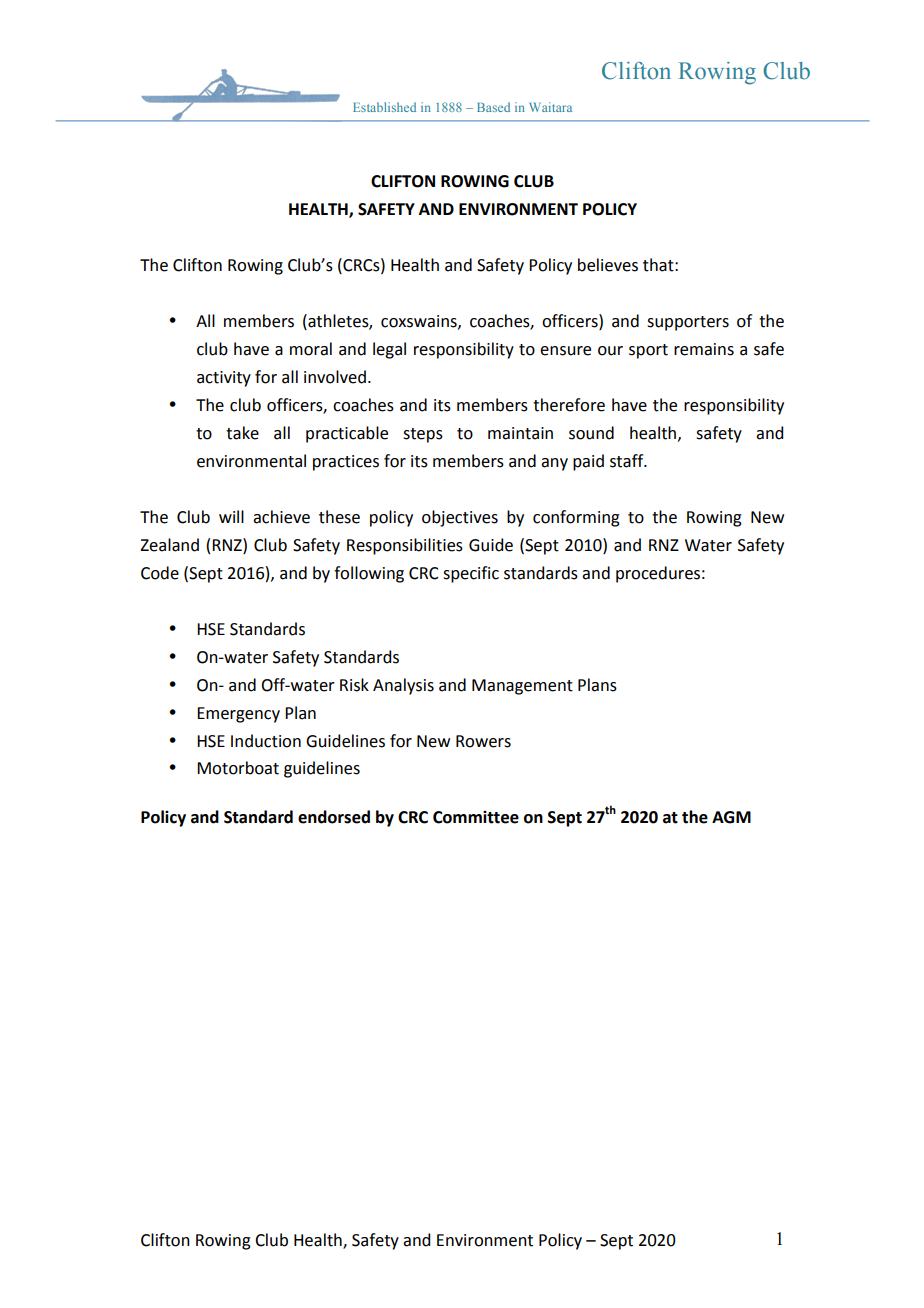 The width and height of the document is (924, 1308). Describe the element at coordinates (384, 107) in the document. I see `Established` at that location.
